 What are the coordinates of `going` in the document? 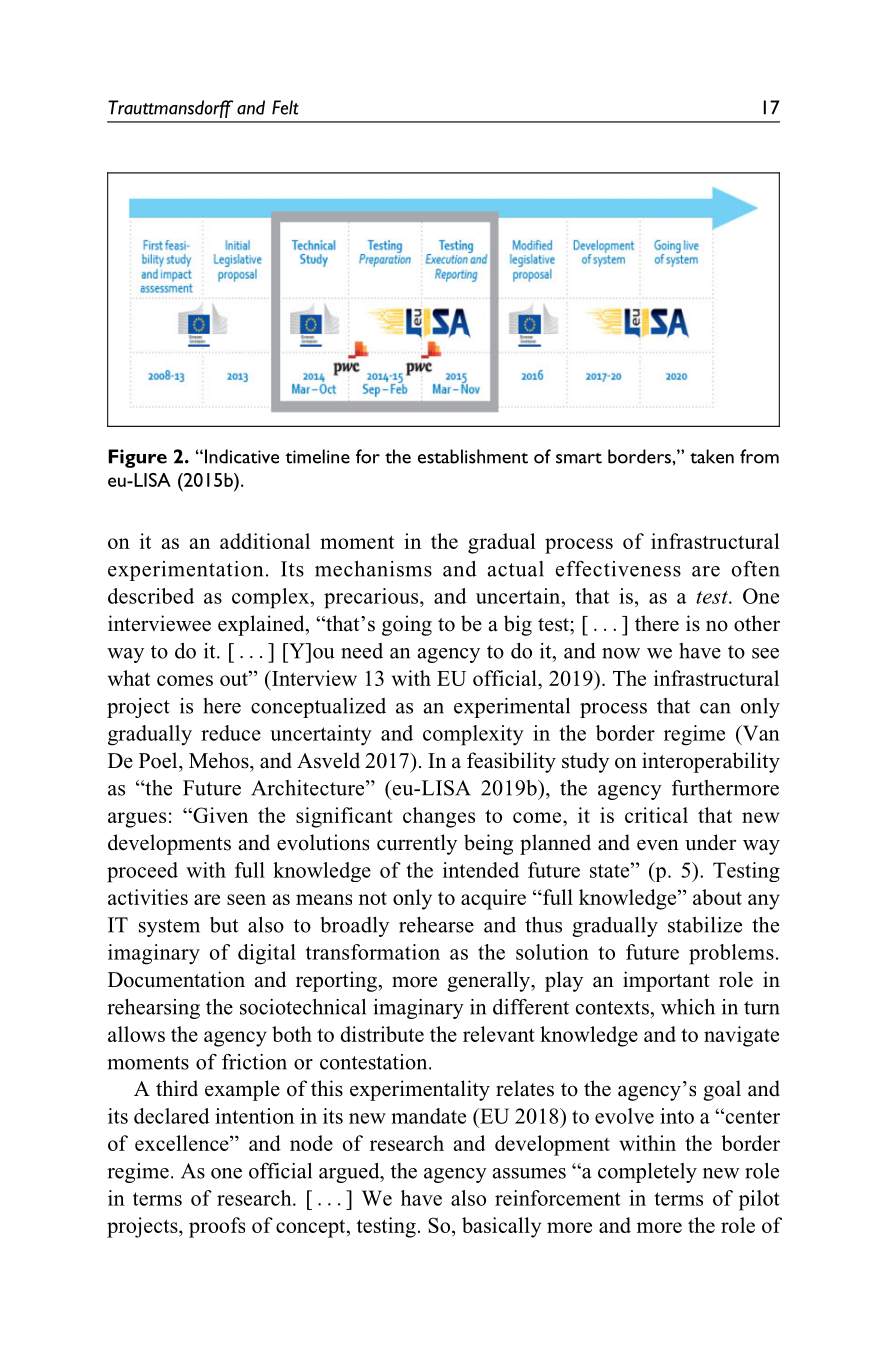 It's located at (407, 625).
